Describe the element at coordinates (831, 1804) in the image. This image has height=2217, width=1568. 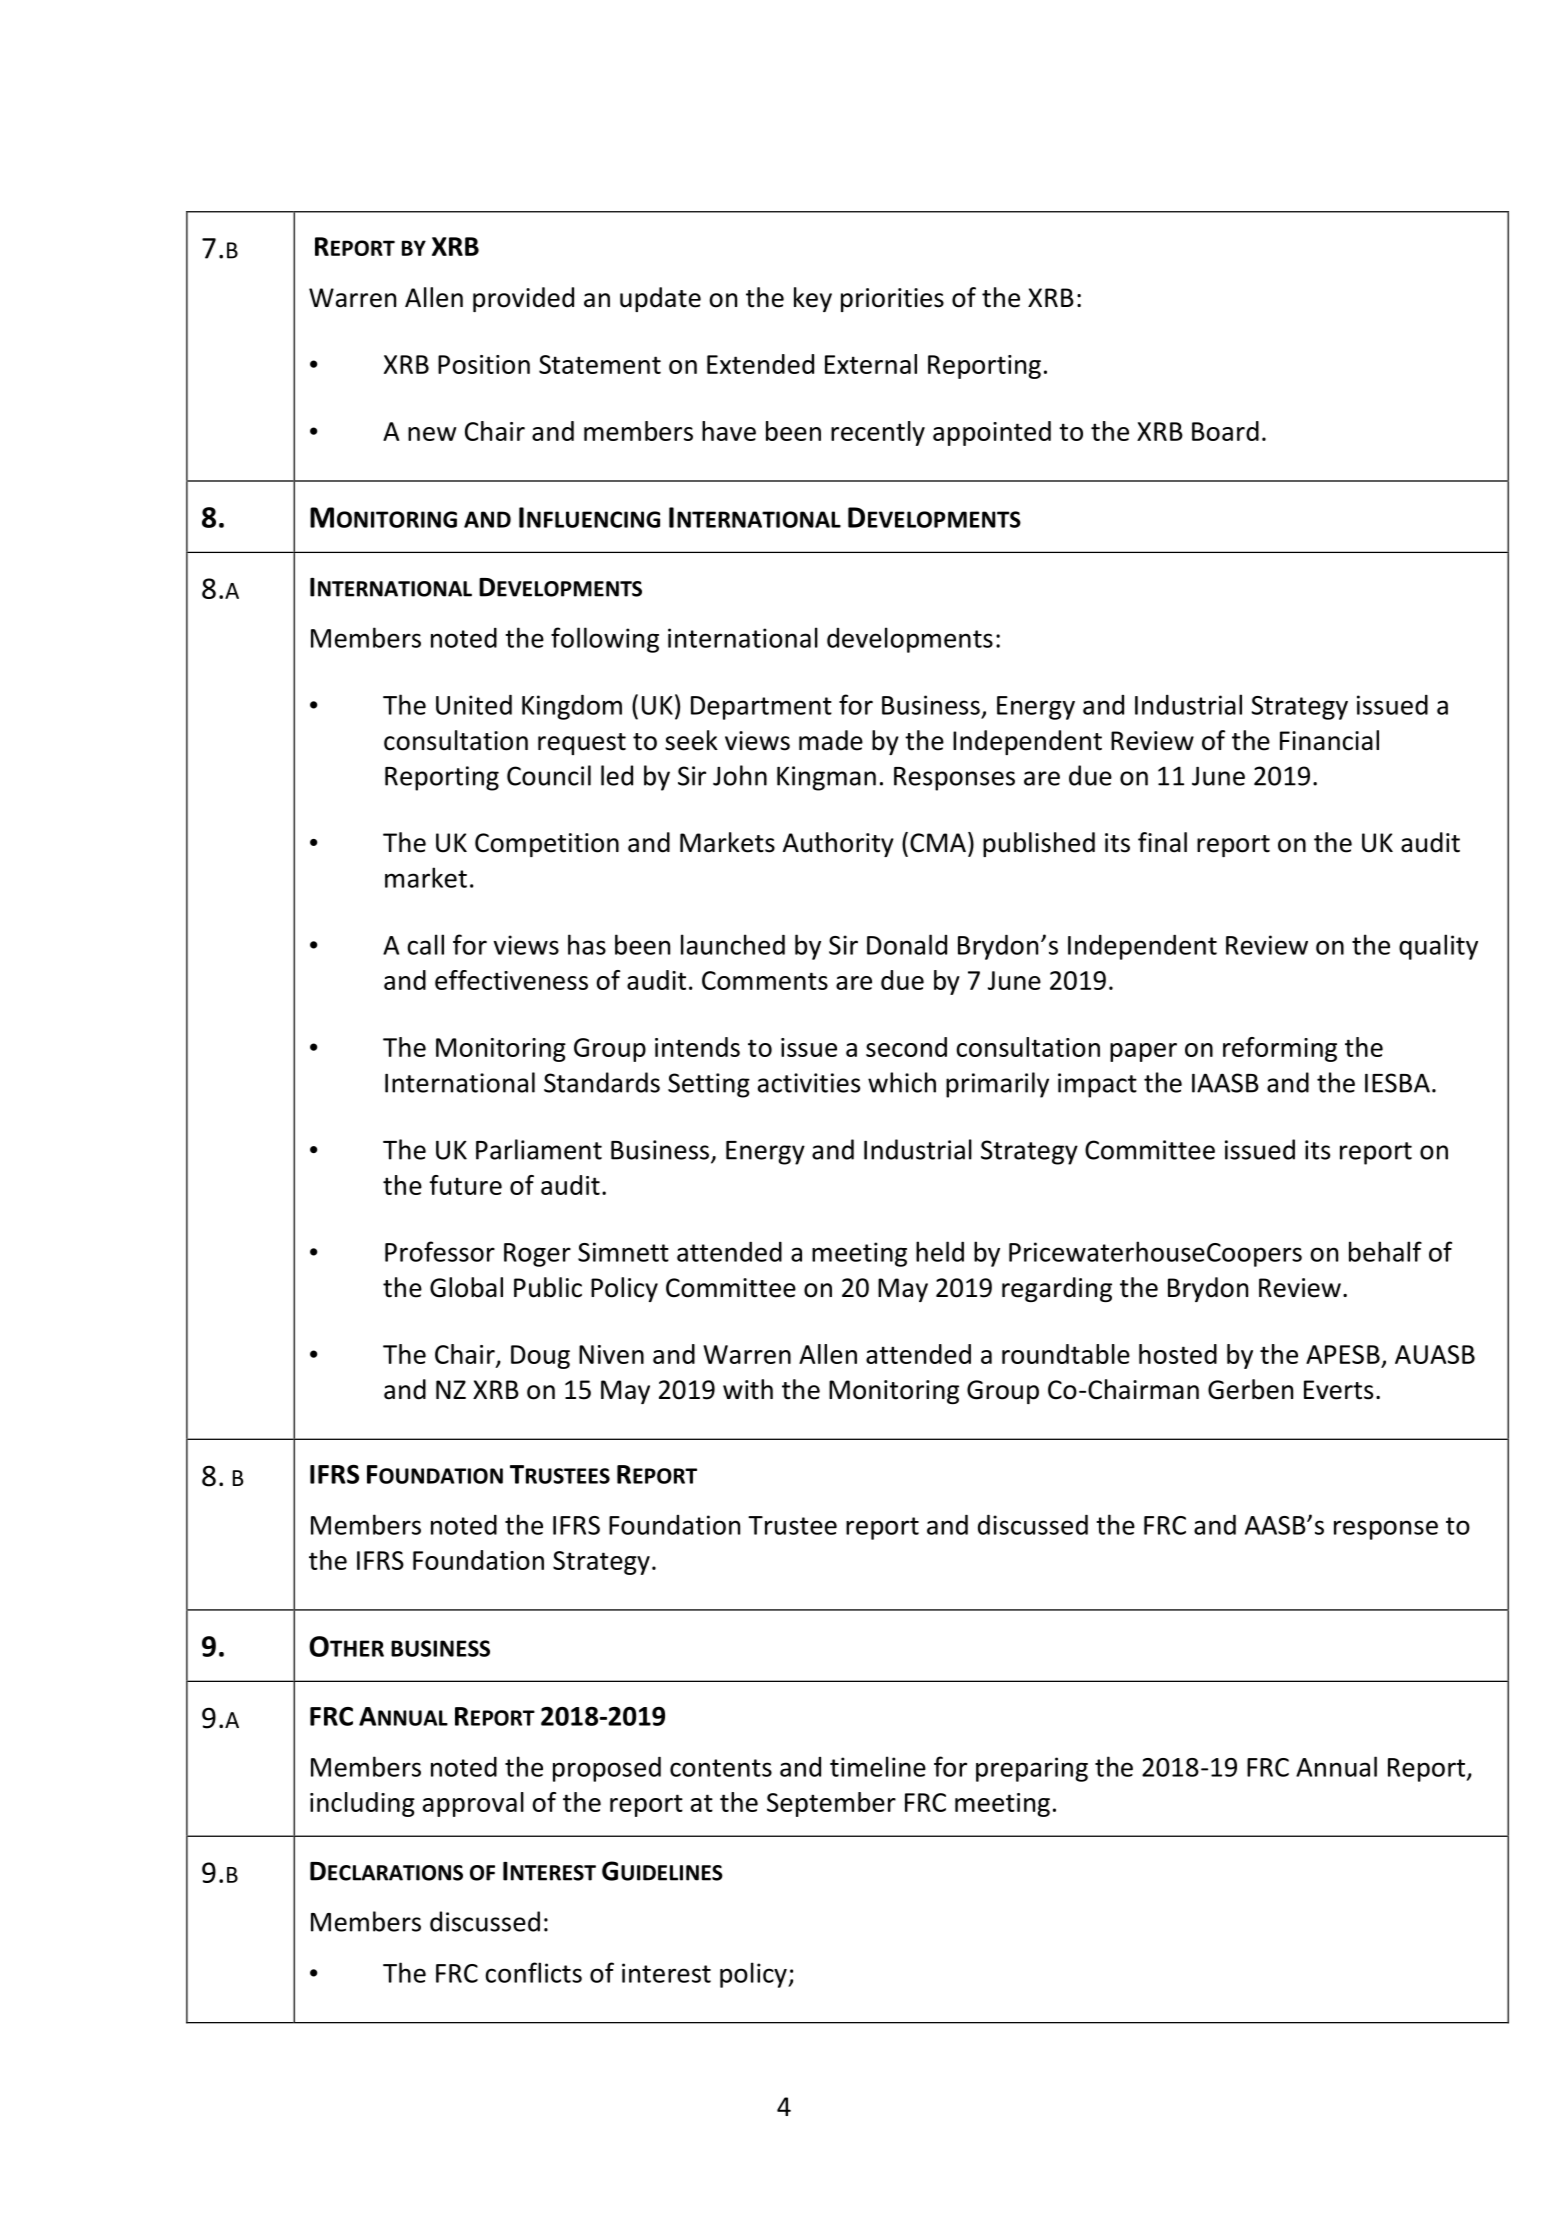
I see `September` at that location.
